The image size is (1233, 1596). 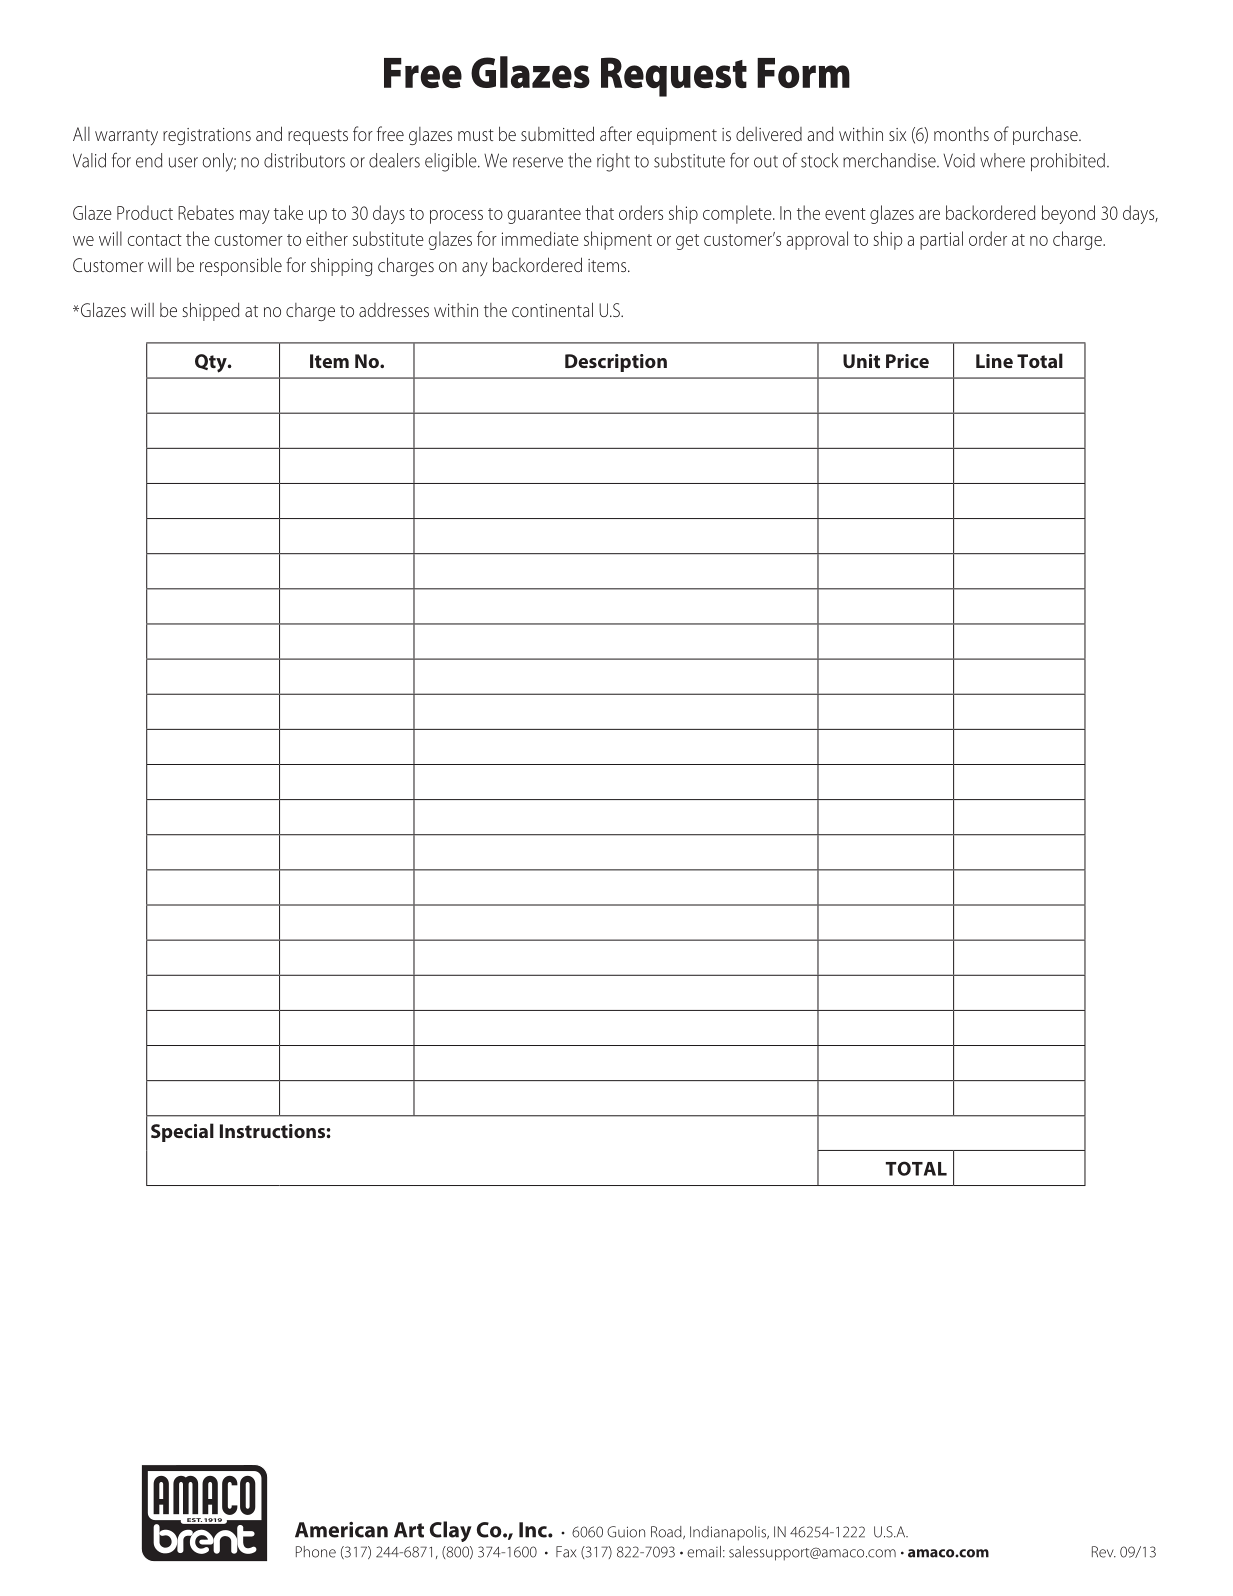 What do you see at coordinates (994, 361) in the screenshot?
I see `Line` at bounding box center [994, 361].
